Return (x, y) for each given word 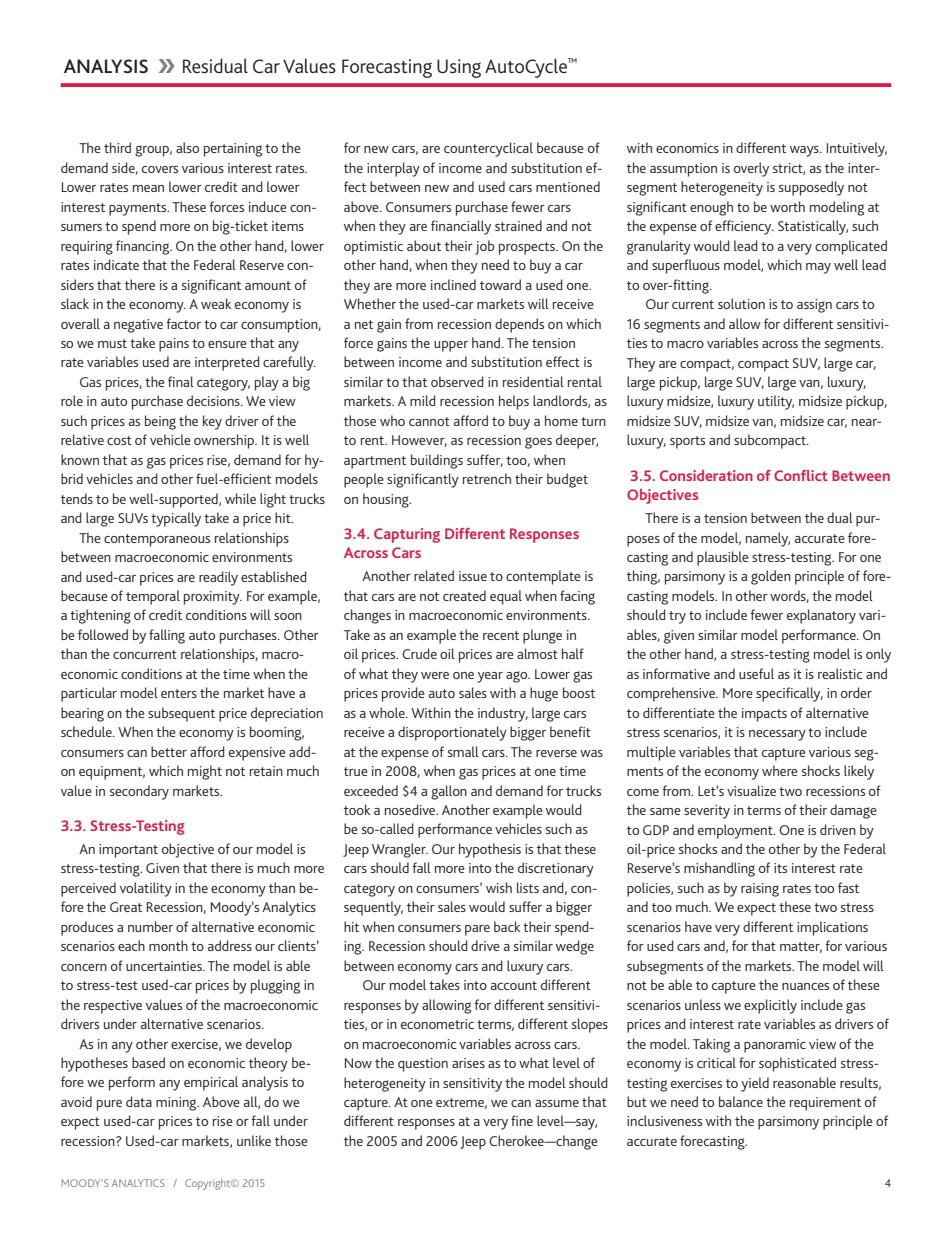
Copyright (209, 1184)
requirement (825, 1104)
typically (176, 519)
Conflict (801, 475)
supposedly (811, 188)
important (128, 851)
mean (148, 188)
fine (522, 1120)
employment (736, 831)
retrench (487, 478)
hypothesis (490, 850)
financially (461, 227)
